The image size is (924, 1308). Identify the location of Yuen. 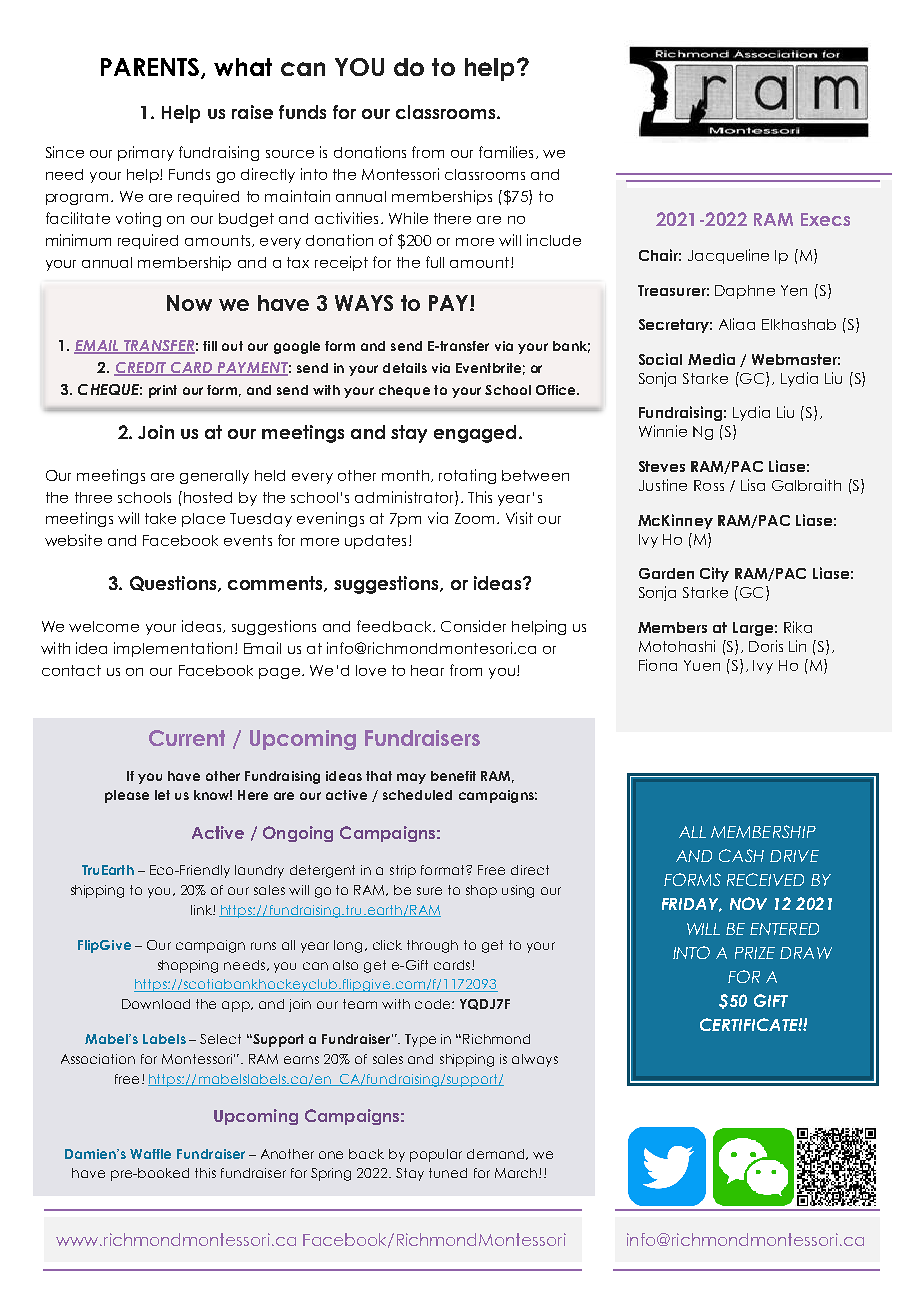
(702, 665).
